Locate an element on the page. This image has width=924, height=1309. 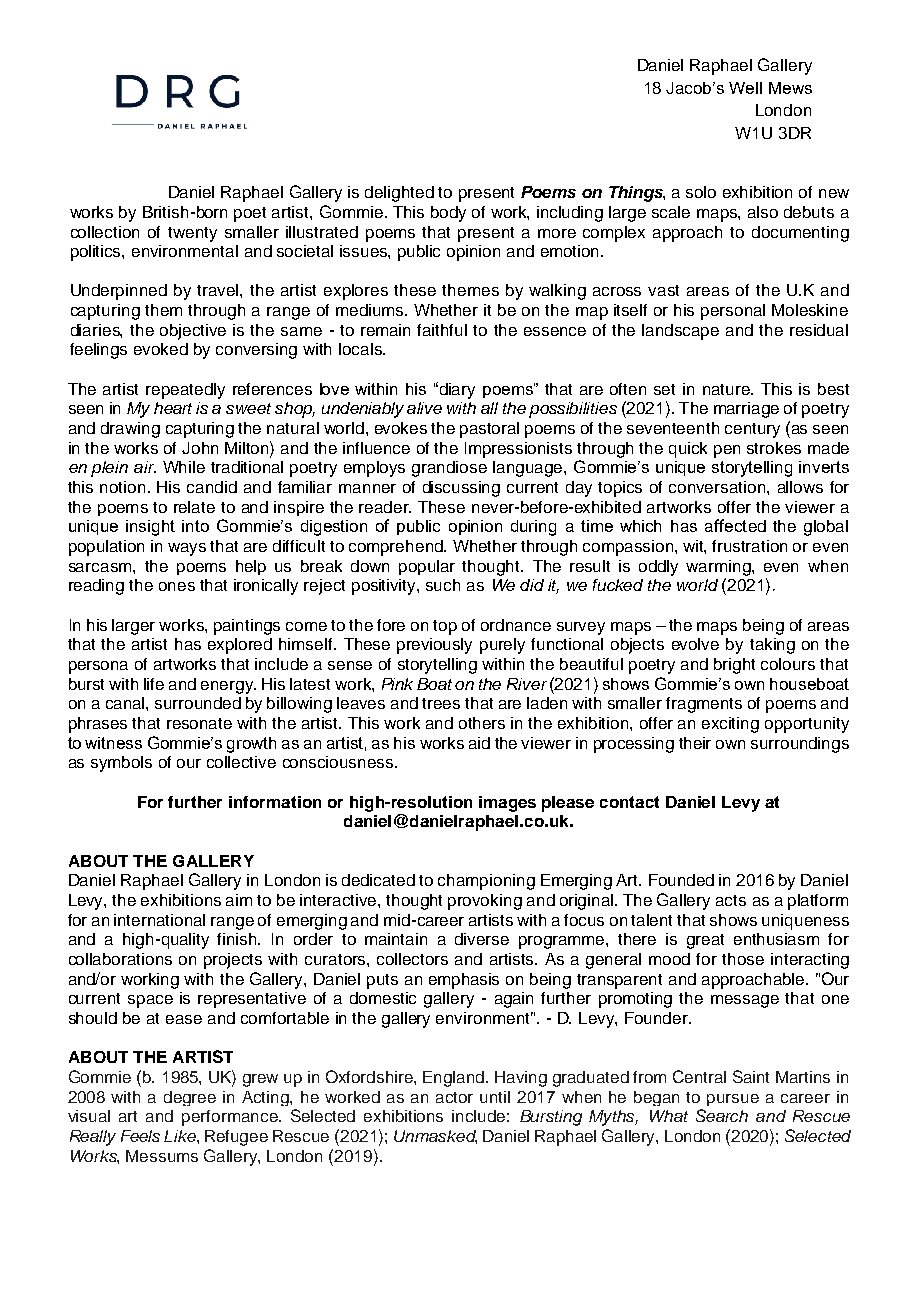
John is located at coordinates (200, 448).
